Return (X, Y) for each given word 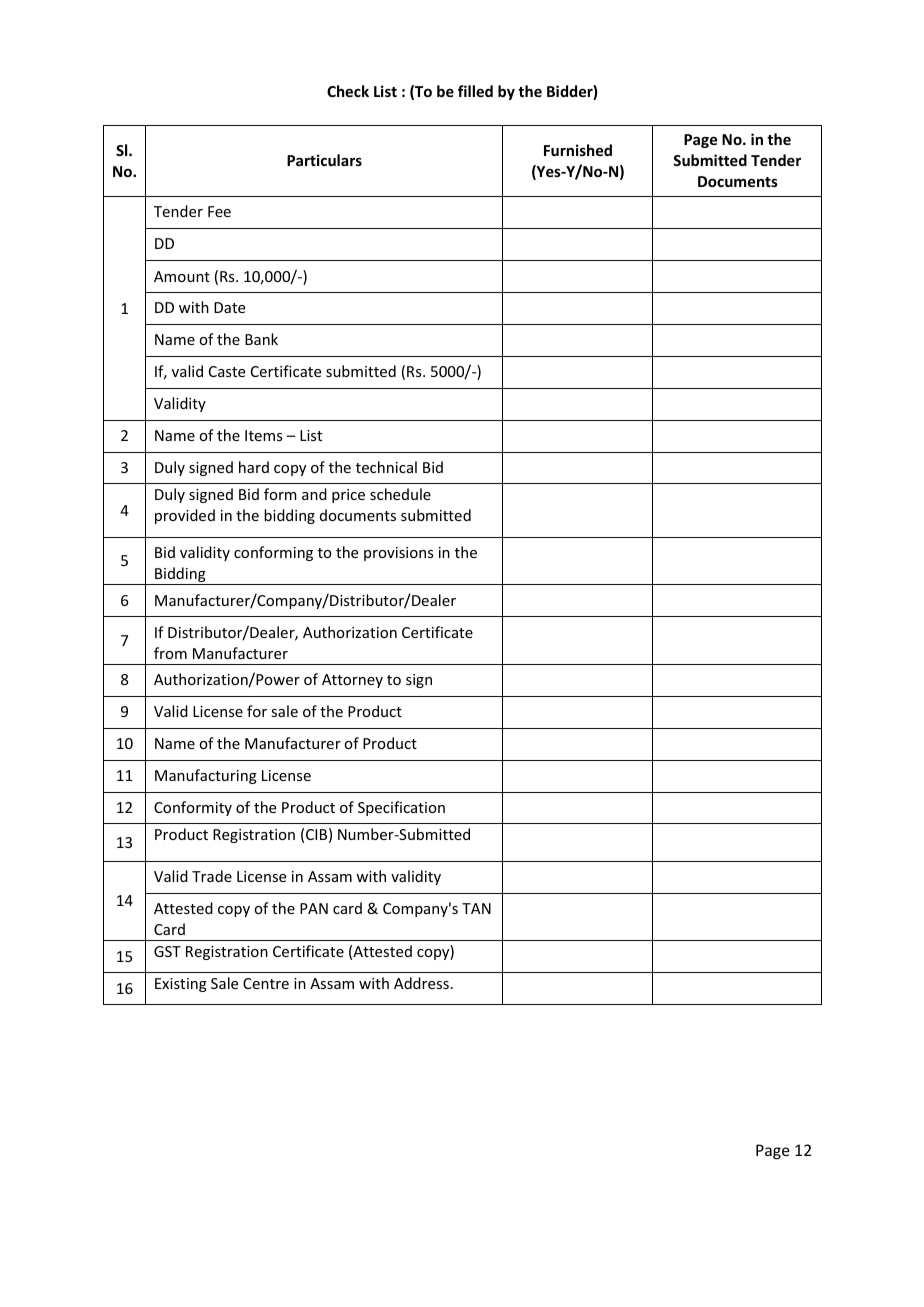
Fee (219, 211)
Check (348, 91)
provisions (398, 554)
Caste (227, 371)
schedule (400, 494)
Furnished (578, 150)
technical (386, 467)
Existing (181, 985)
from (170, 653)
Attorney (352, 681)
